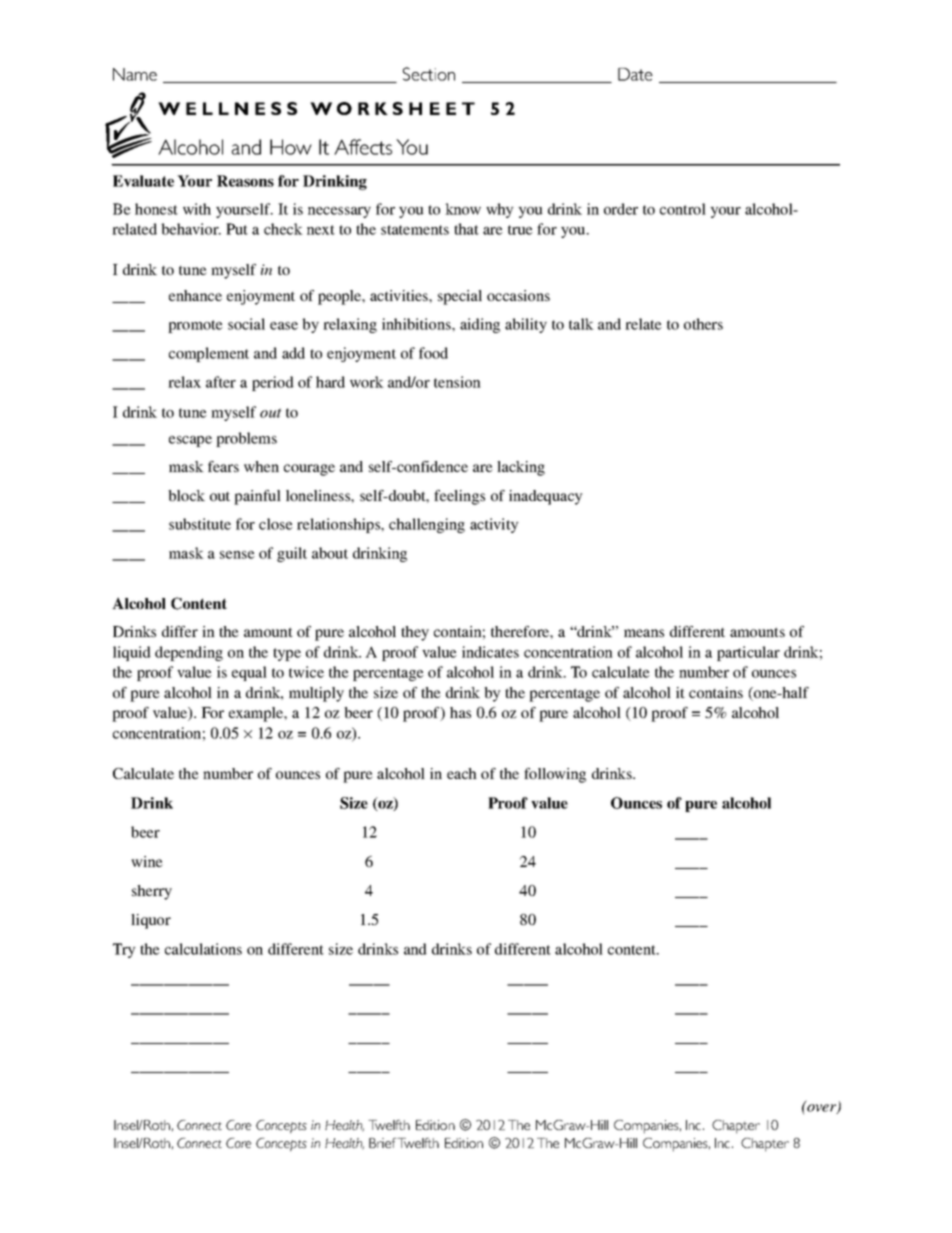 The width and height of the screenshot is (952, 1233). I want to click on Name, so click(135, 74).
